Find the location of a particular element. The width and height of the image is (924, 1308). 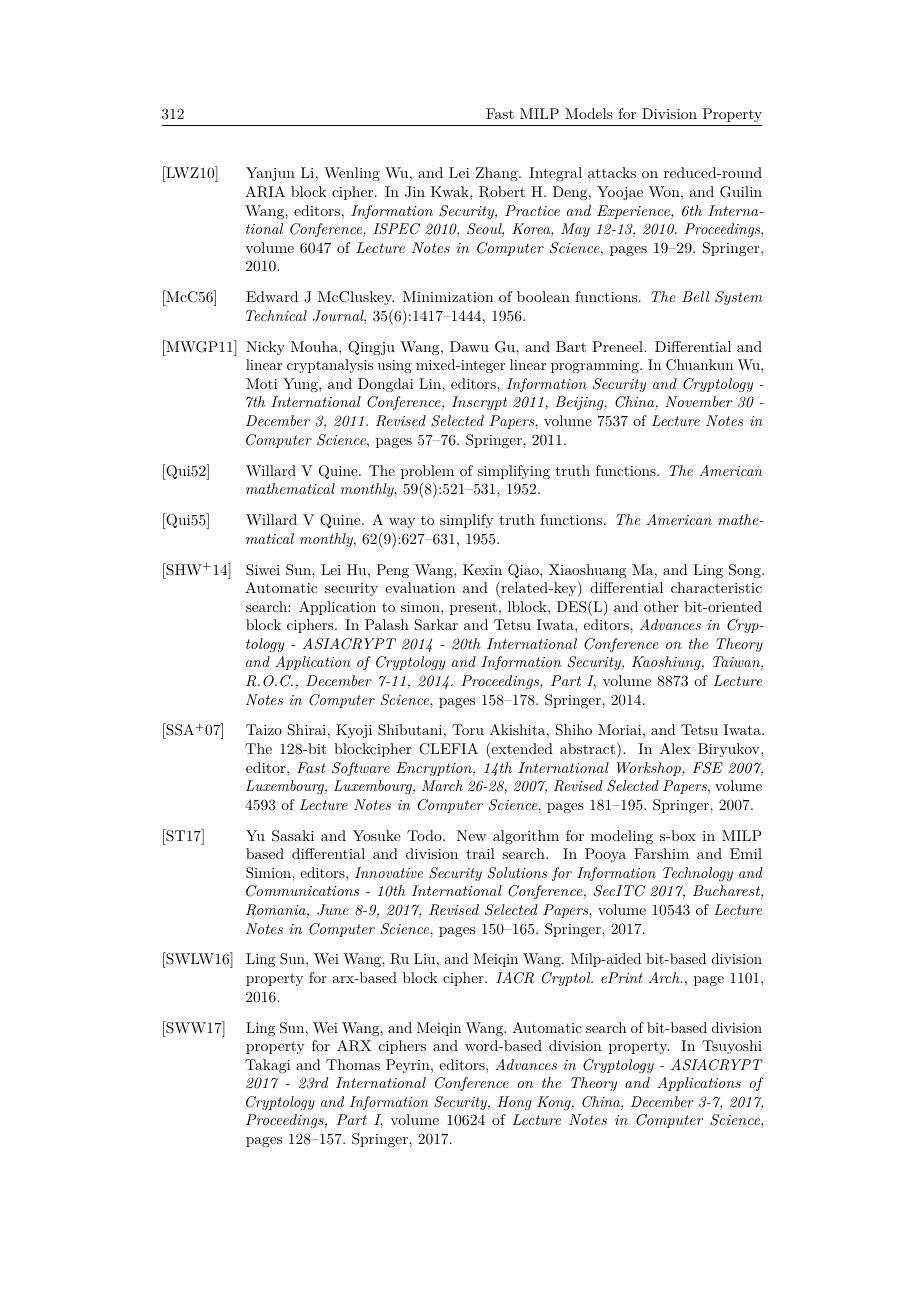

attacks is located at coordinates (612, 172).
